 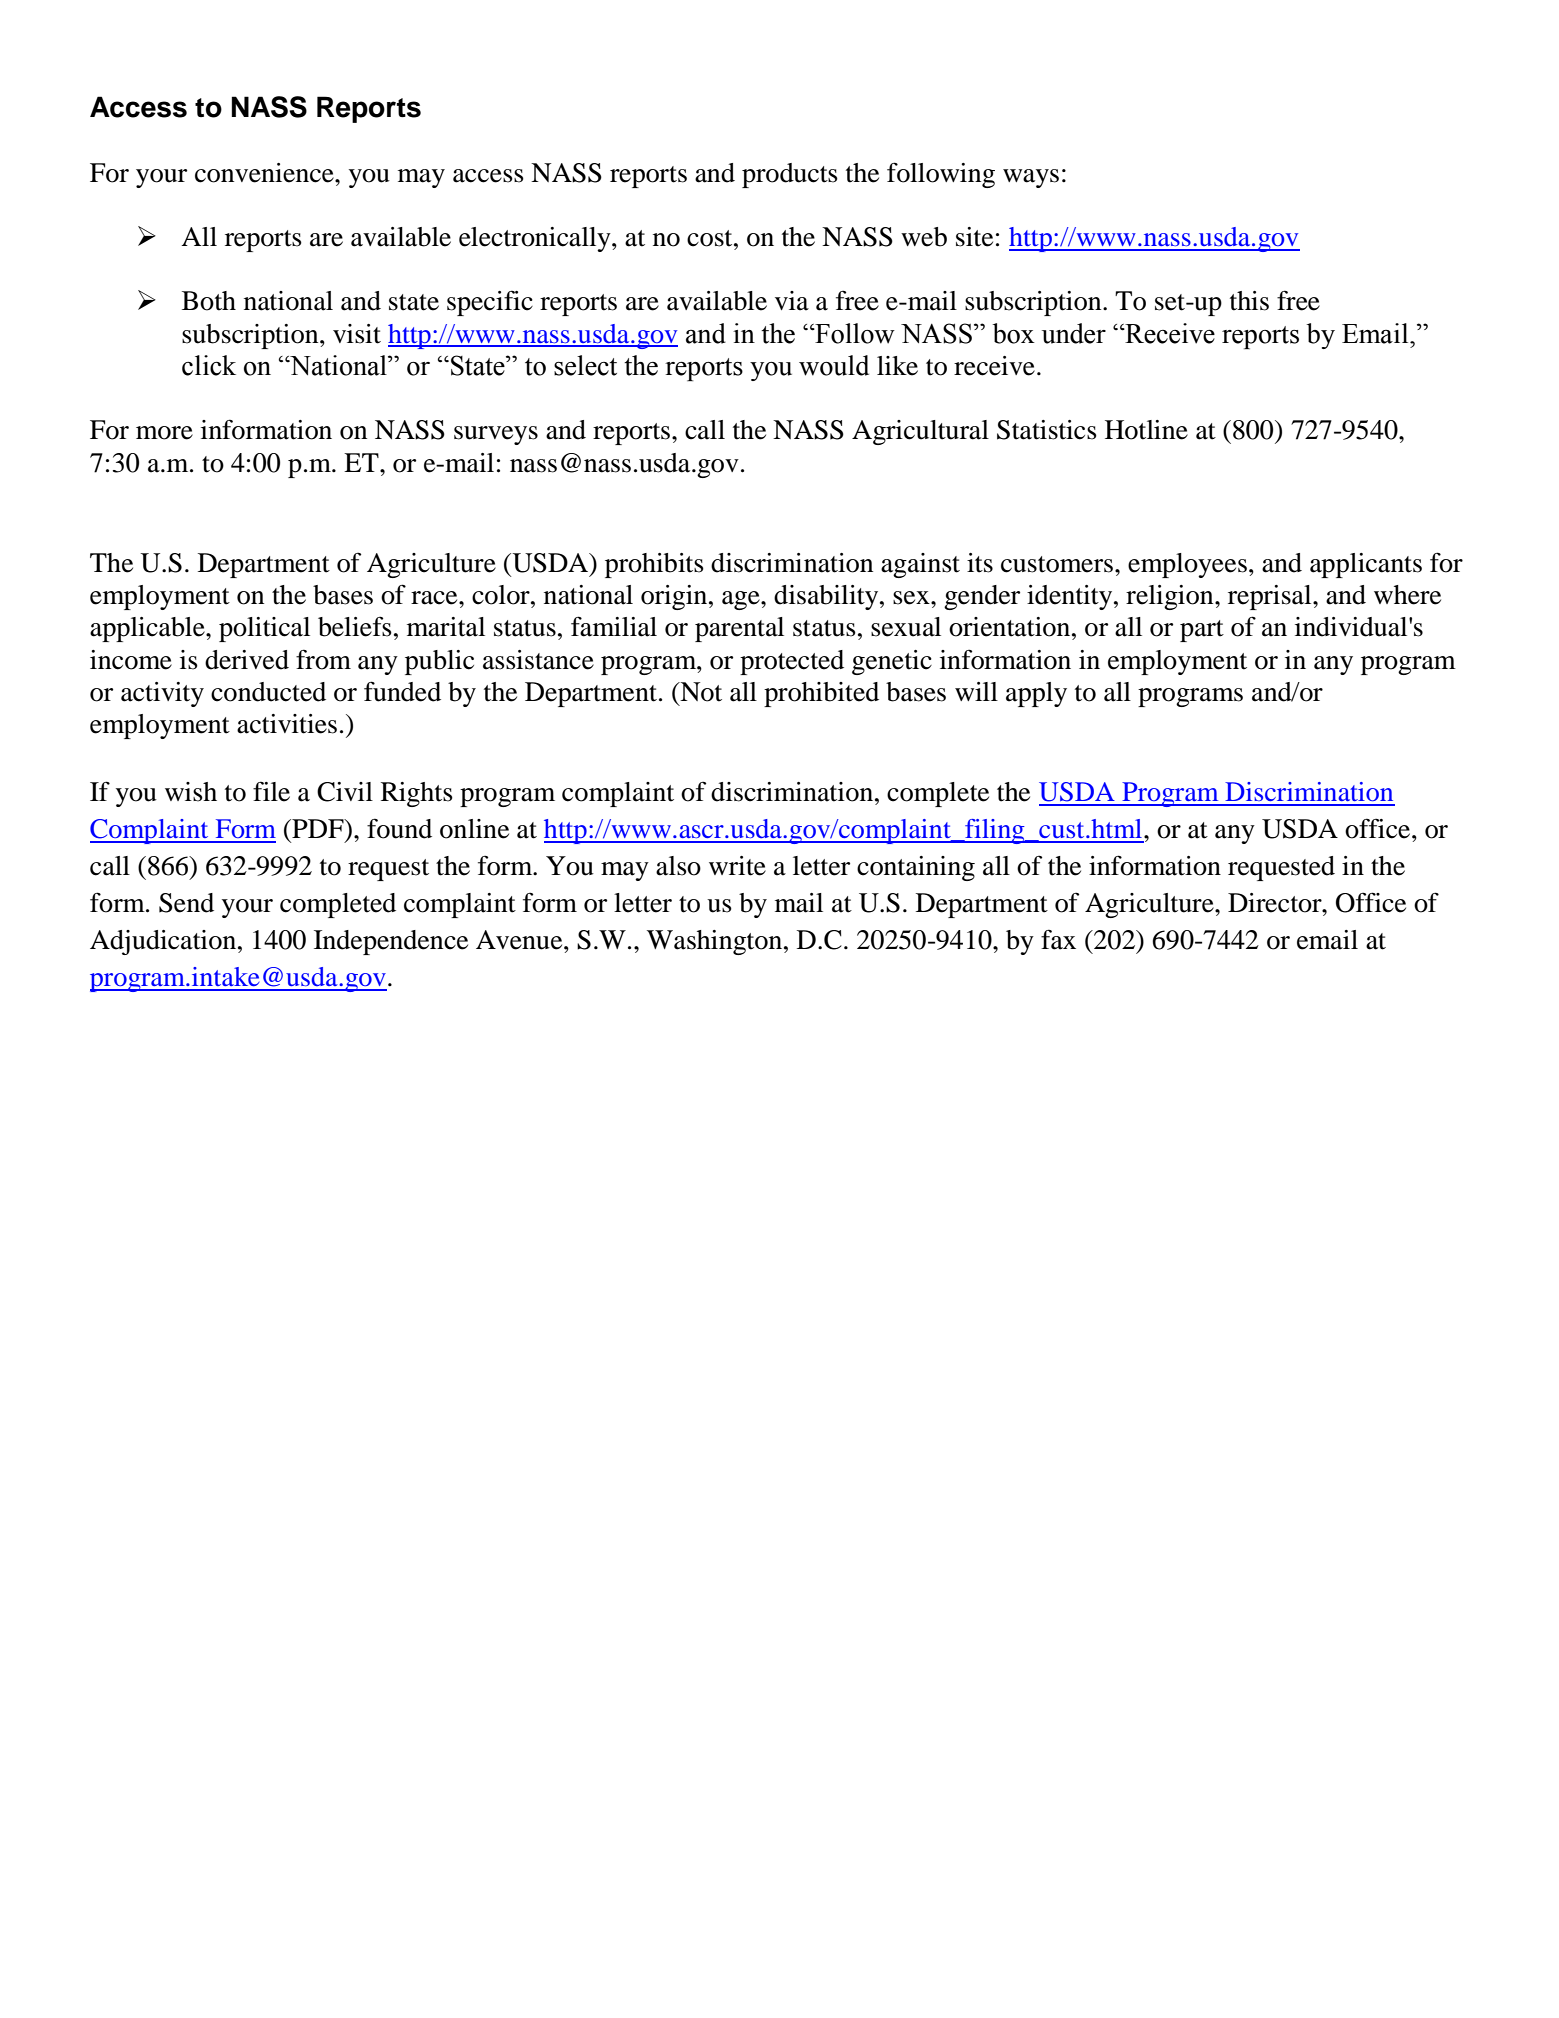 What do you see at coordinates (1187, 565) in the page?
I see `employees` at bounding box center [1187, 565].
